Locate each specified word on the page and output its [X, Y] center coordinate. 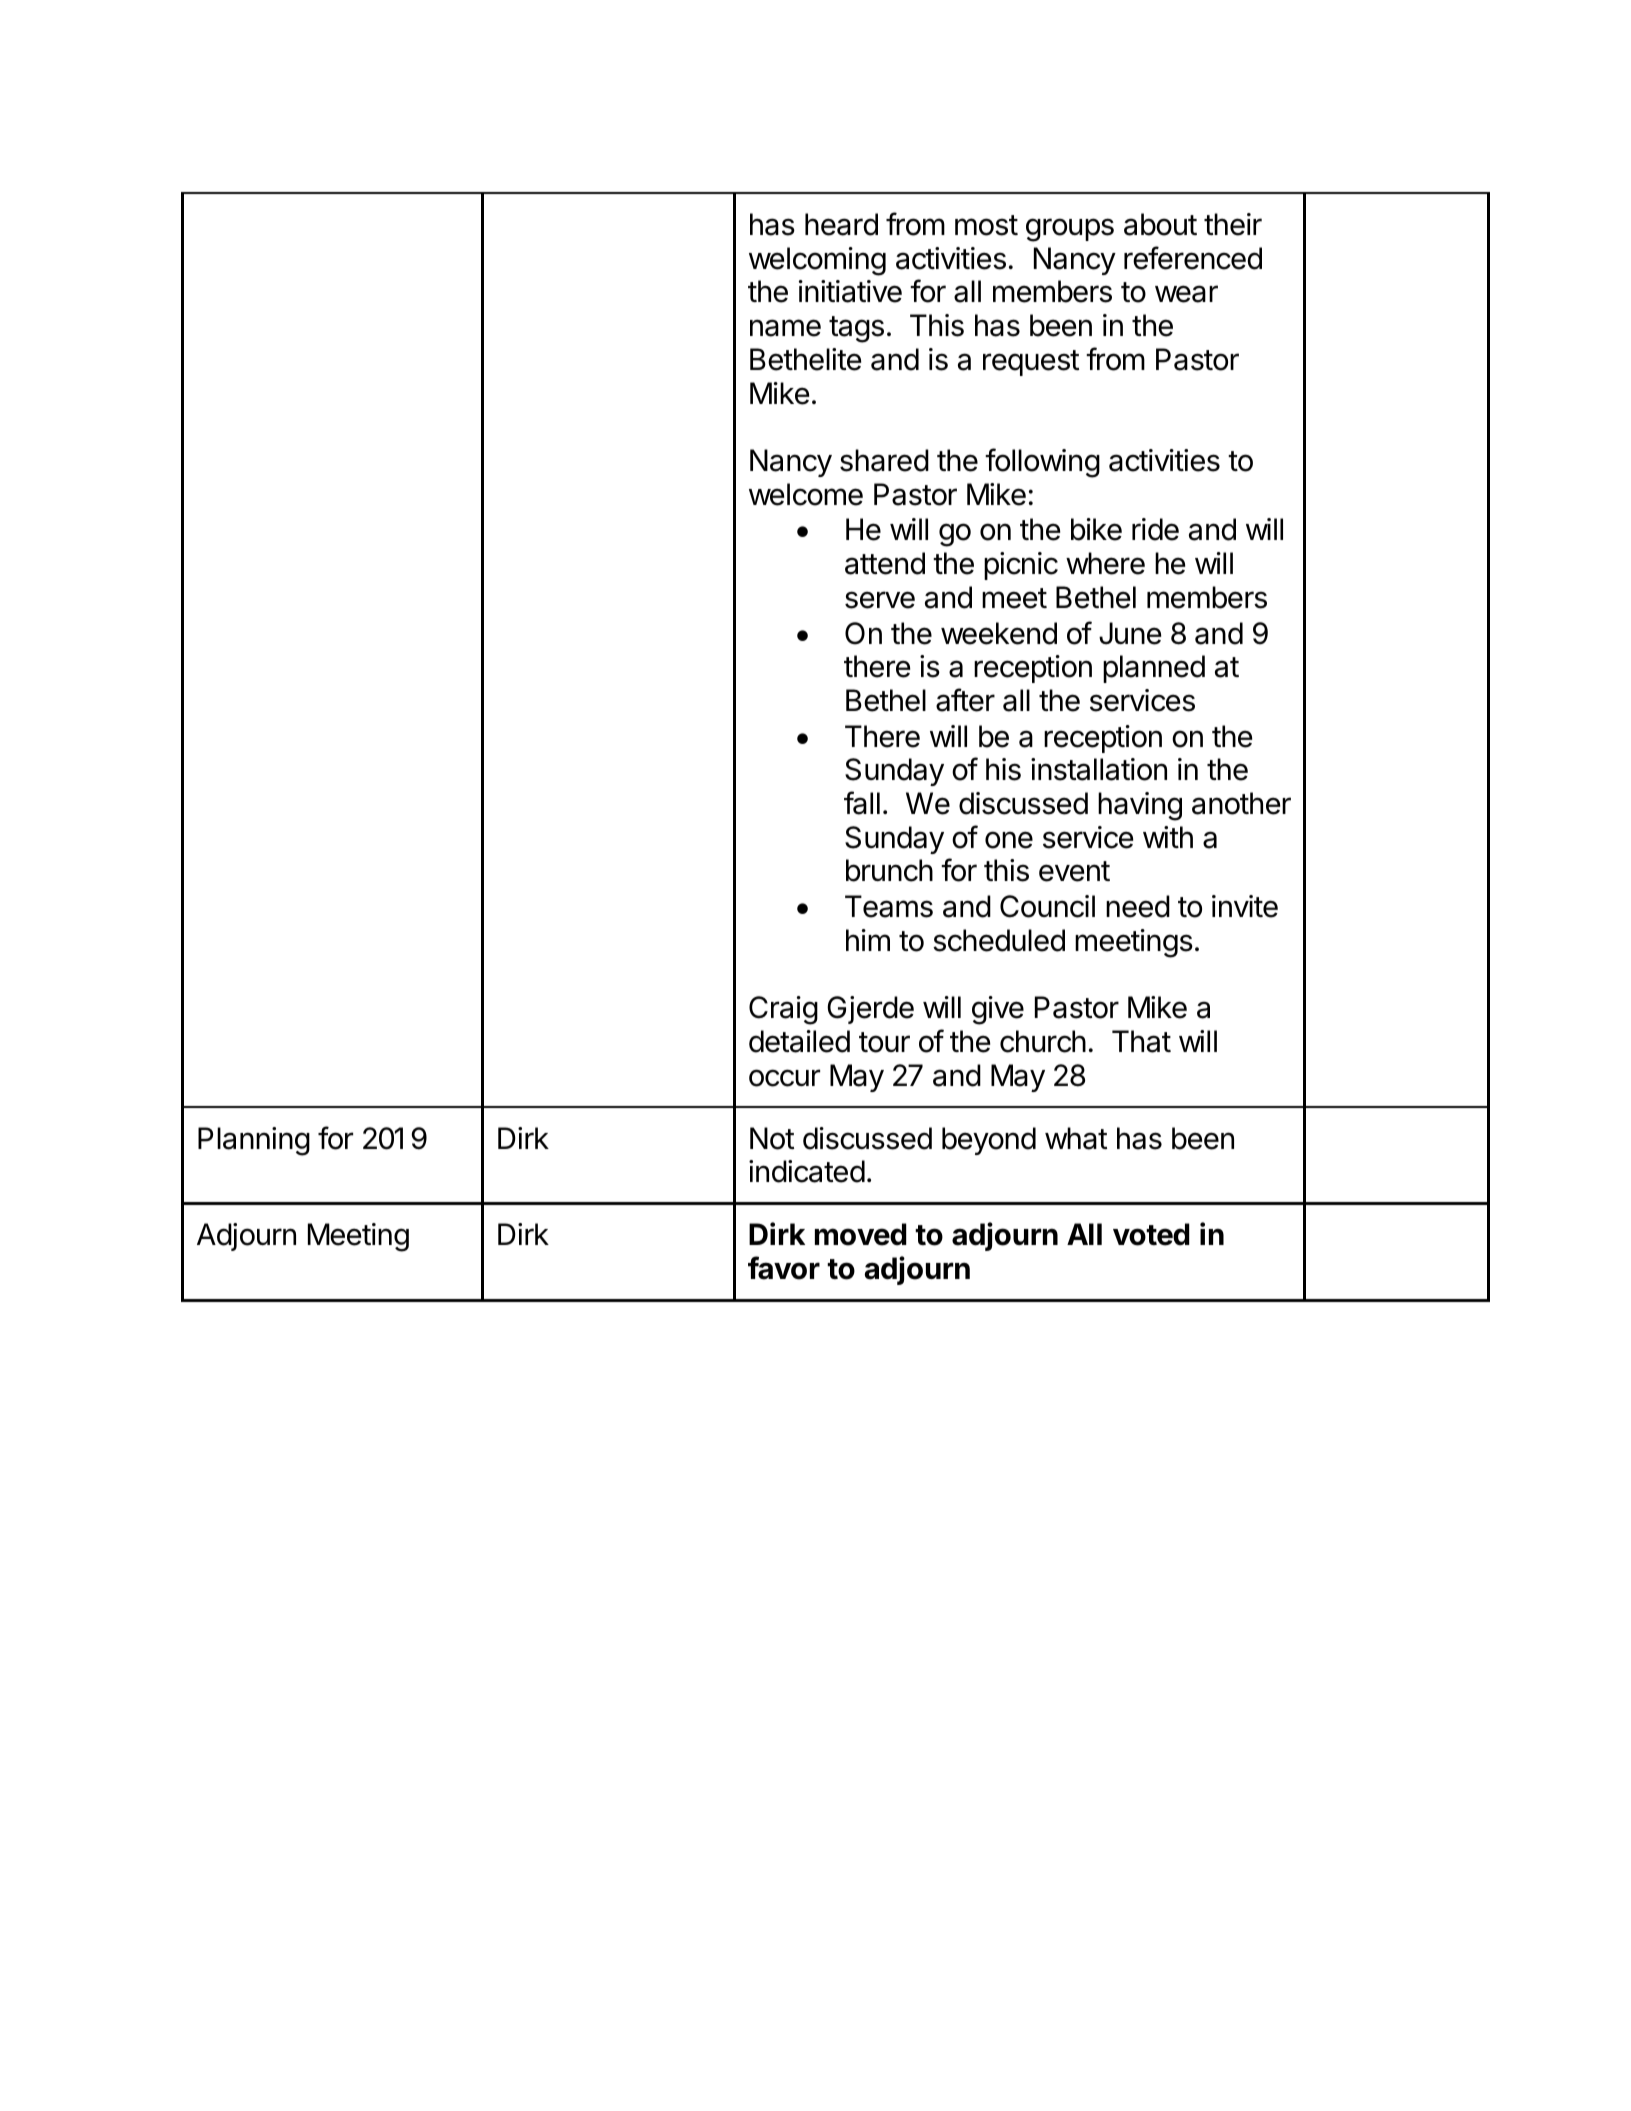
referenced [1193, 258]
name [785, 328]
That [1141, 1041]
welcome [806, 494]
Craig [783, 1010]
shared [884, 460]
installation [1099, 769]
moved [861, 1234]
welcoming [817, 261]
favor [784, 1268]
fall [862, 803]
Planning [254, 1141]
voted [1151, 1234]
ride [1155, 529]
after [965, 700]
